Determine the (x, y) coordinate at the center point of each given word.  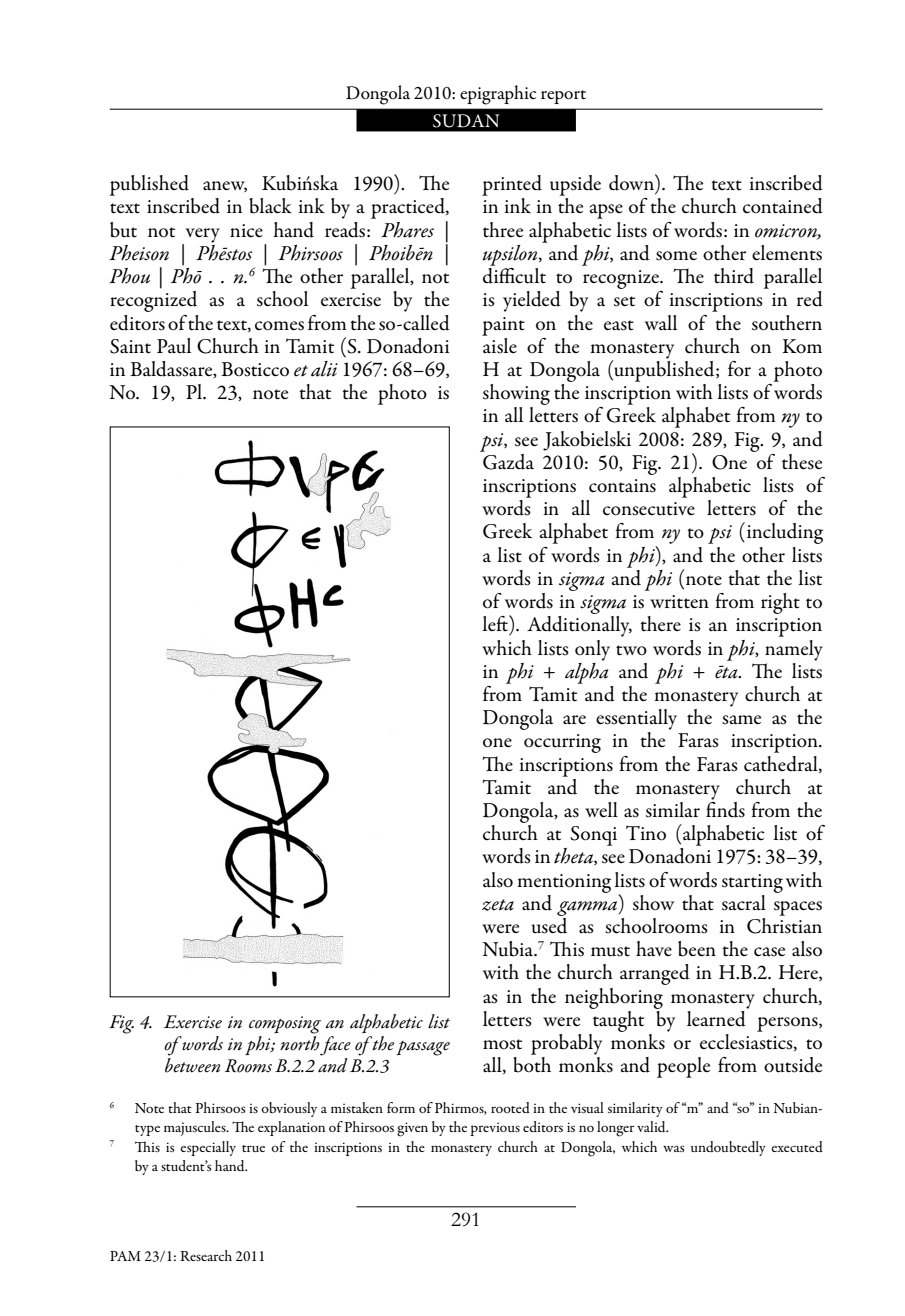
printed (512, 185)
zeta (498, 905)
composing (285, 1025)
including (785, 533)
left (496, 623)
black (270, 206)
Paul (174, 346)
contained (783, 206)
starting (752, 883)
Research (206, 1255)
